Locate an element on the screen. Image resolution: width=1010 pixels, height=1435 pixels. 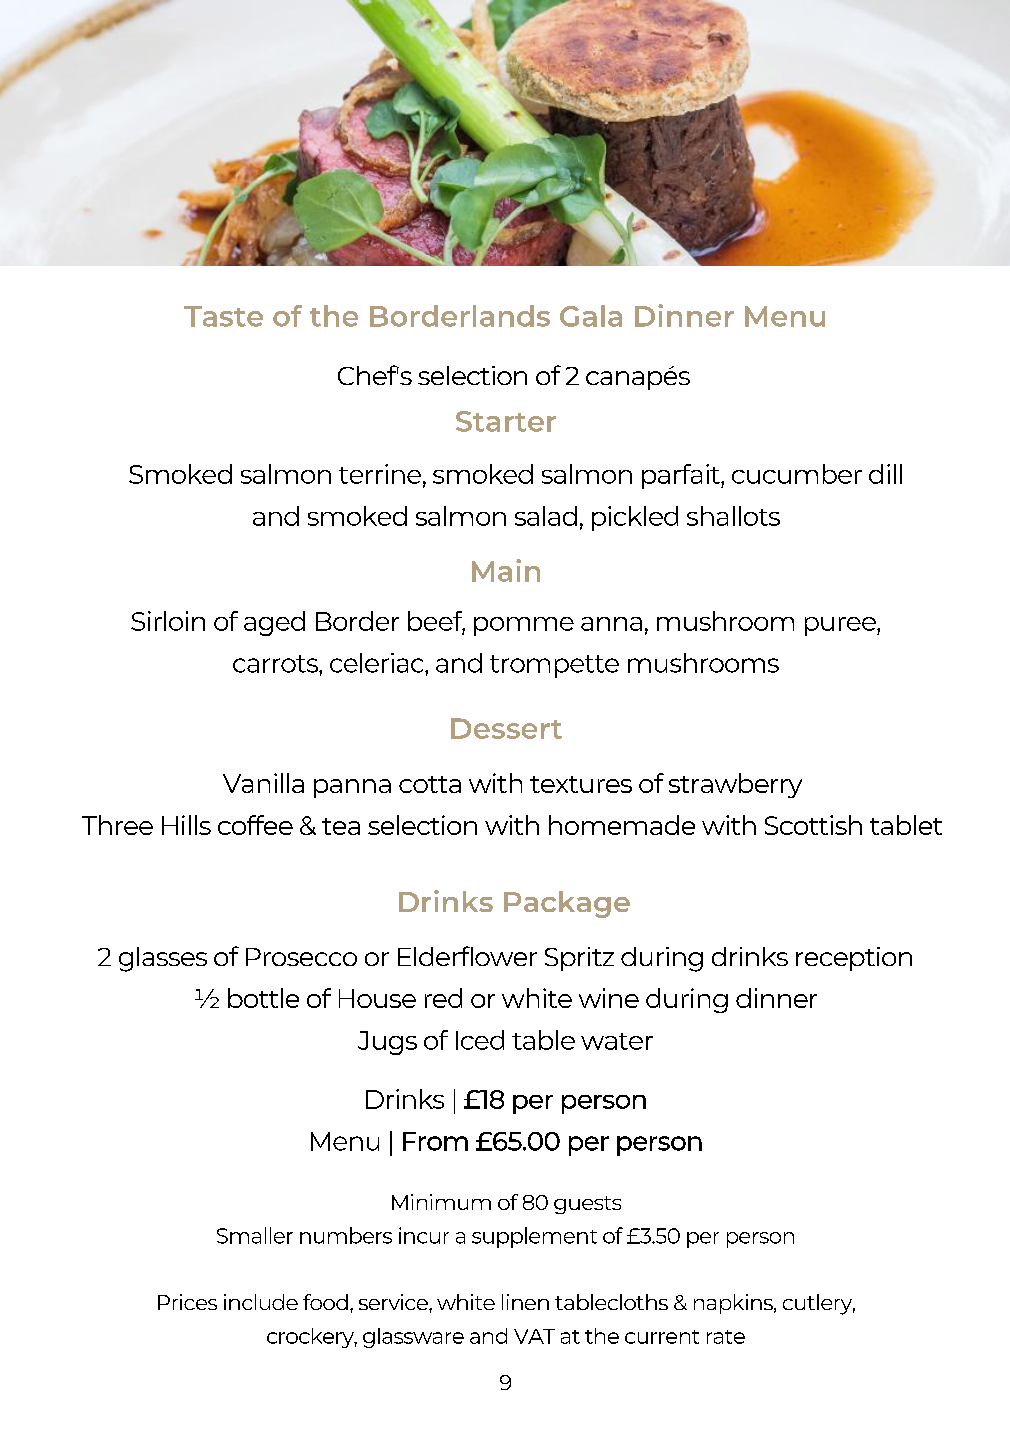
Prices is located at coordinates (187, 1302).
